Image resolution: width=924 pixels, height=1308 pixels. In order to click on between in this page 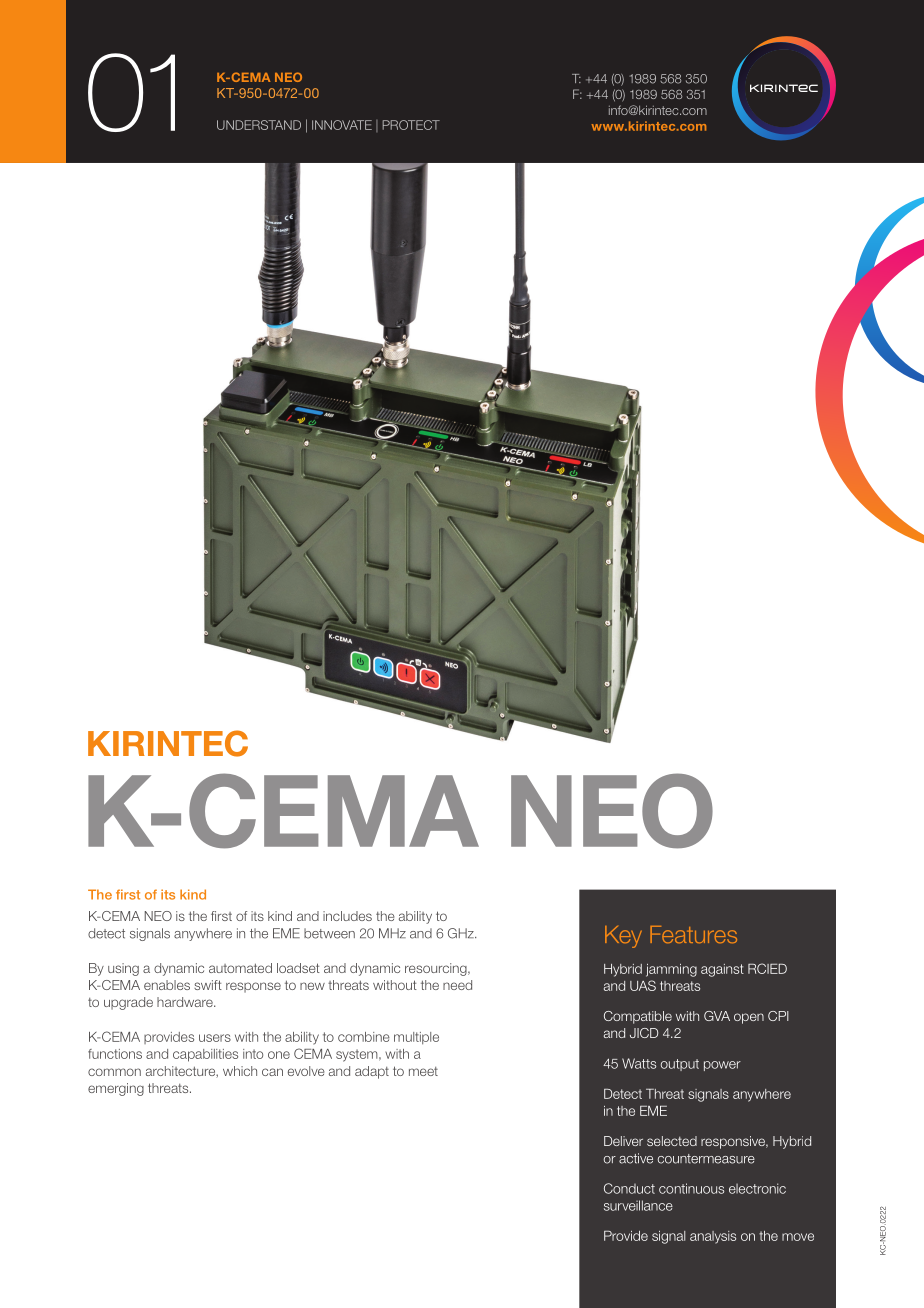, I will do `click(329, 933)`.
